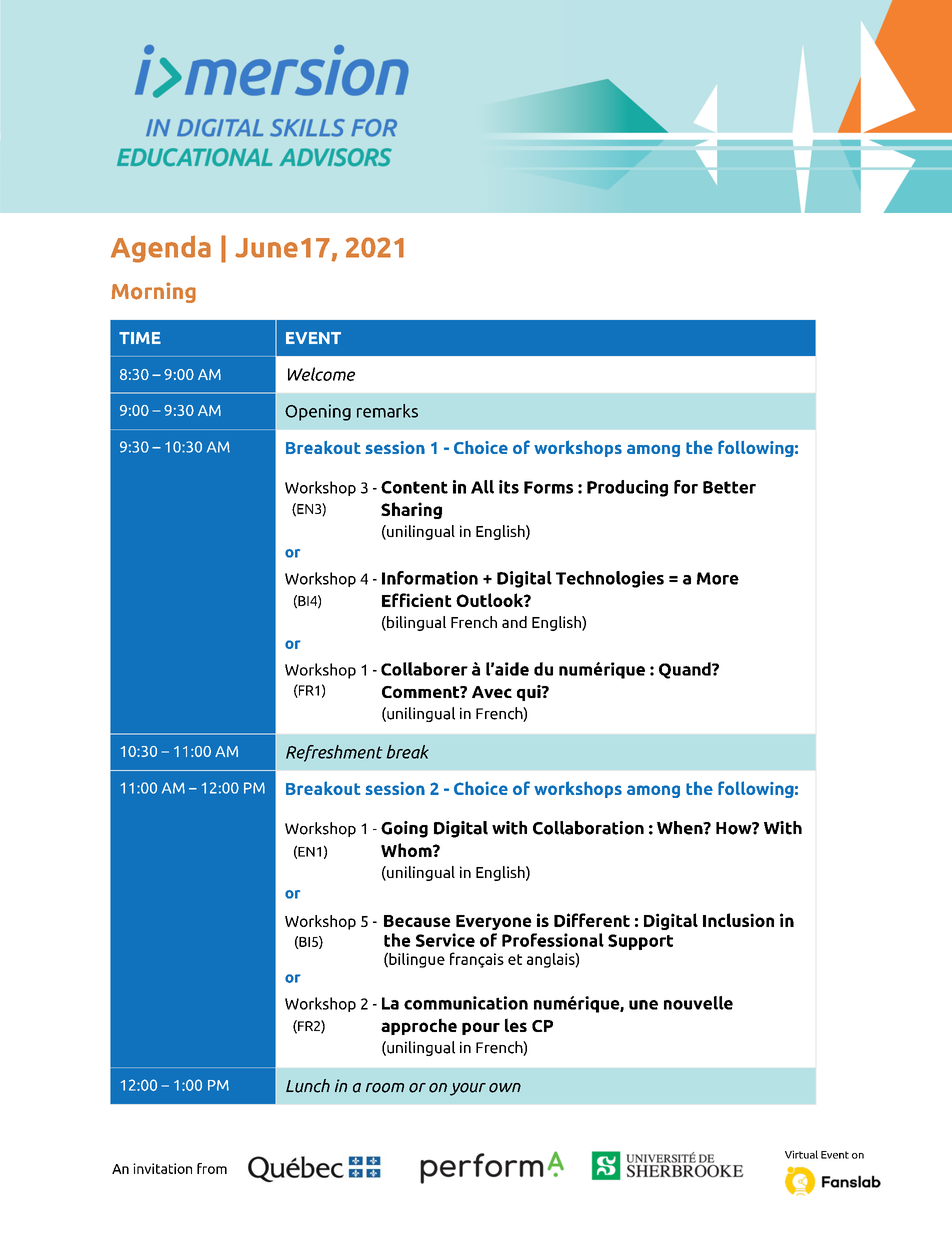  What do you see at coordinates (212, 1168) in the screenshot?
I see `from` at bounding box center [212, 1168].
